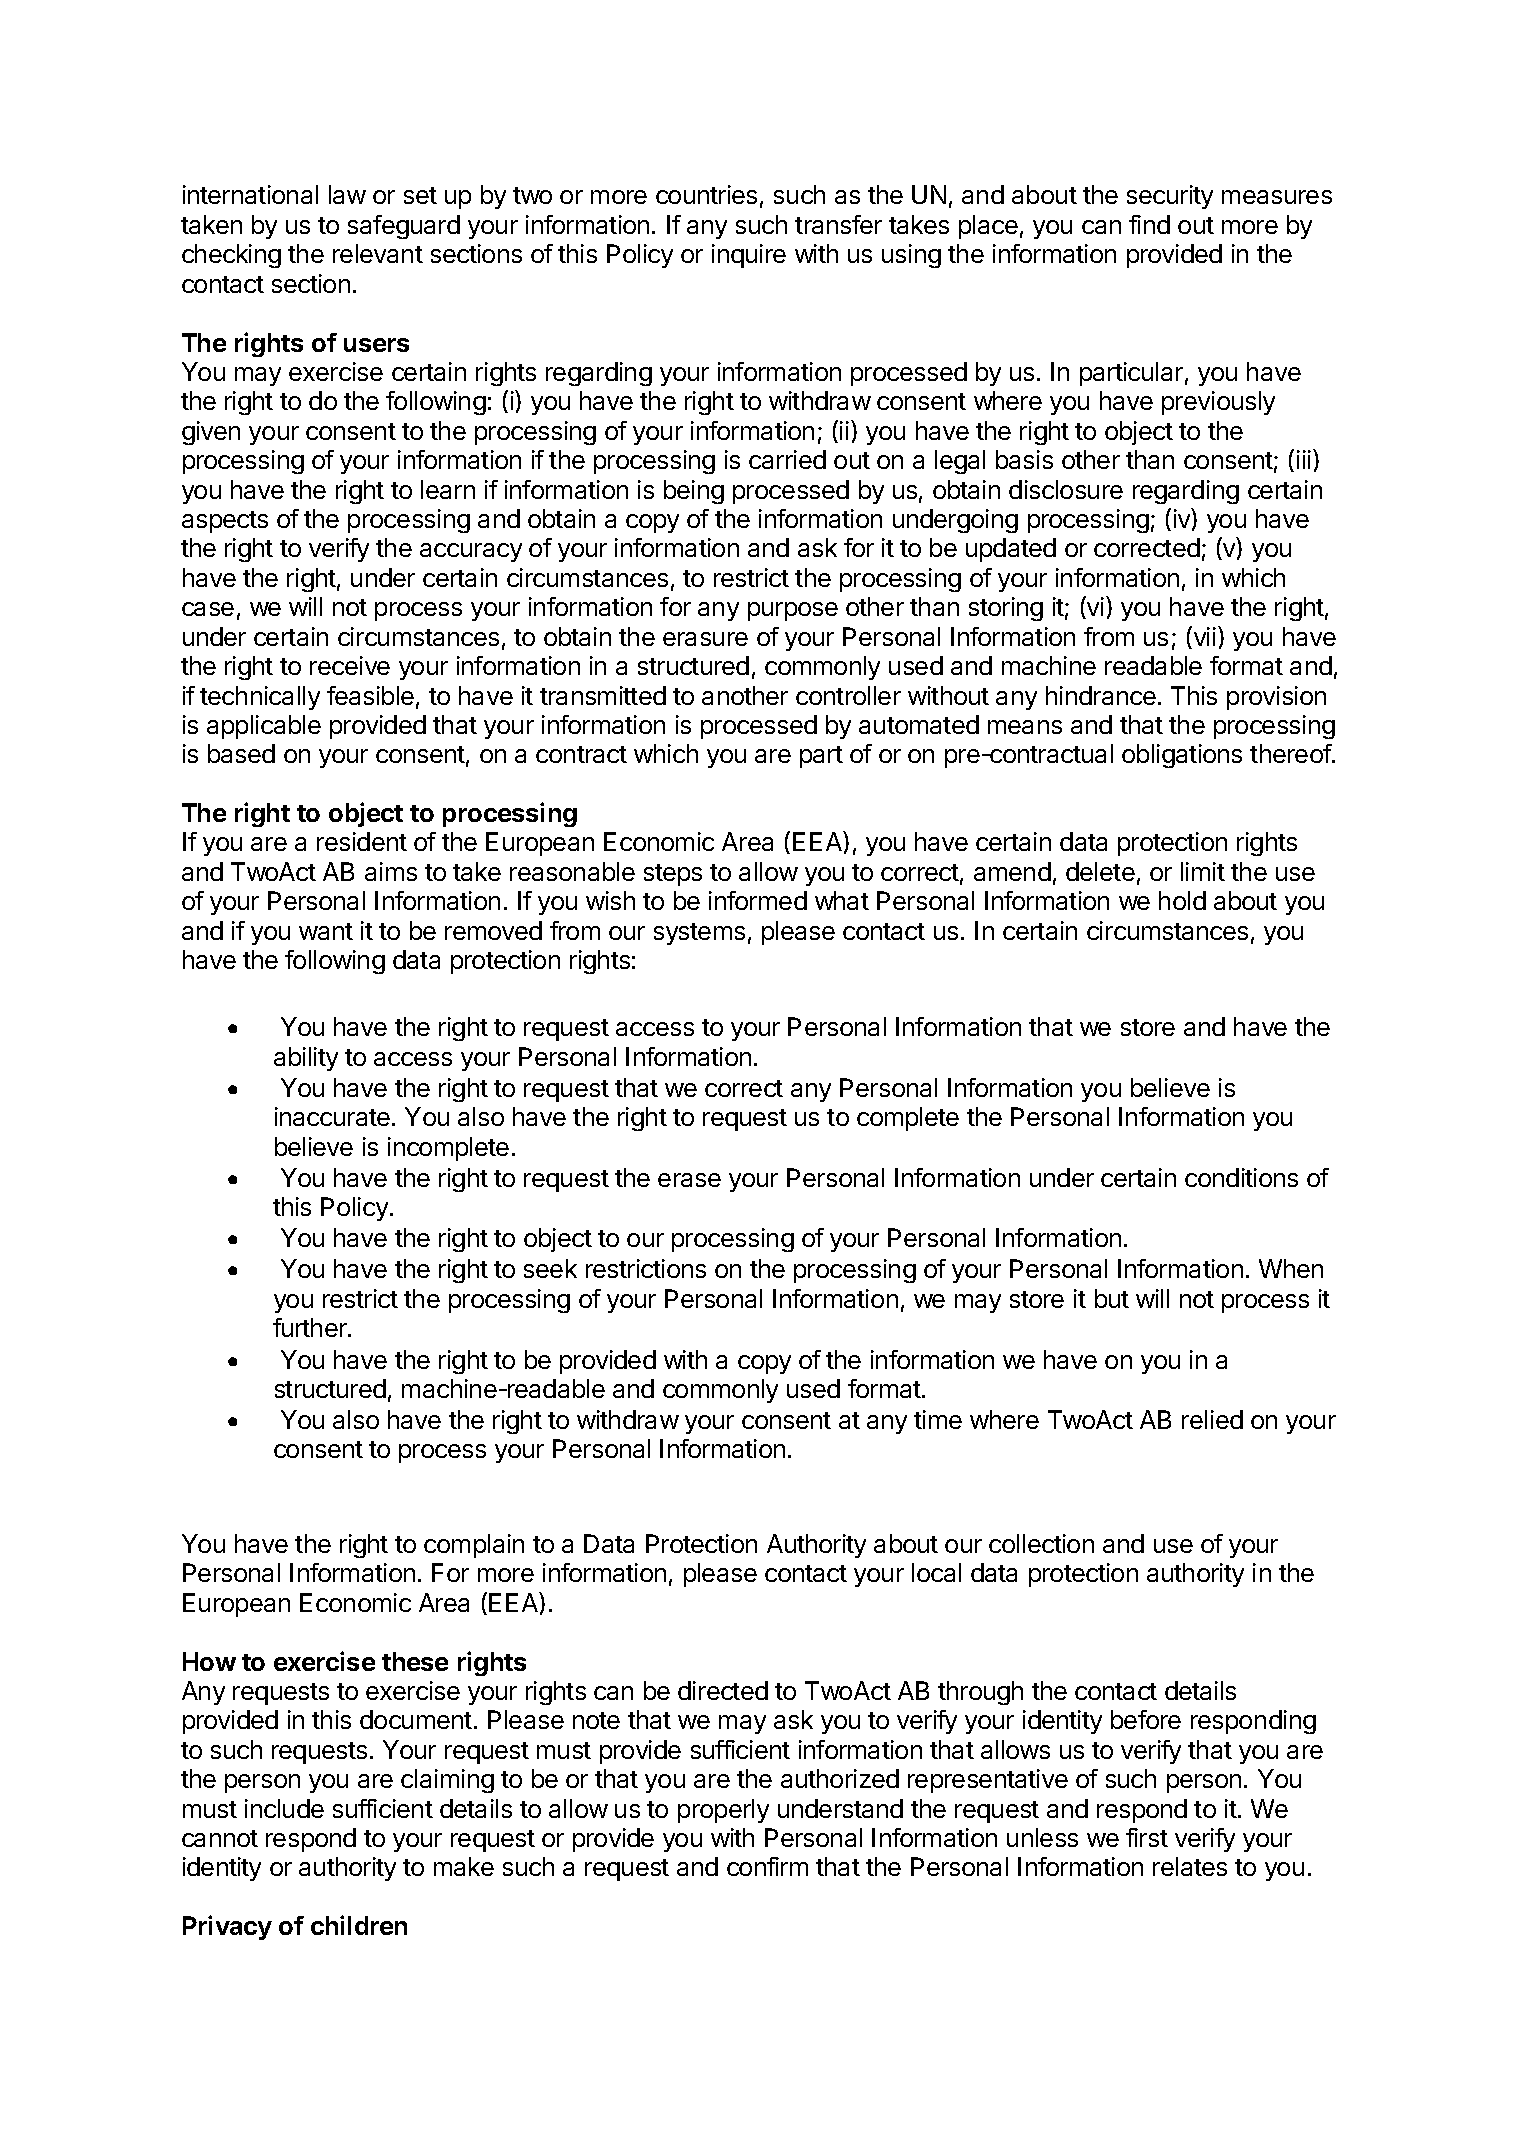  I want to click on erasure, so click(705, 639).
